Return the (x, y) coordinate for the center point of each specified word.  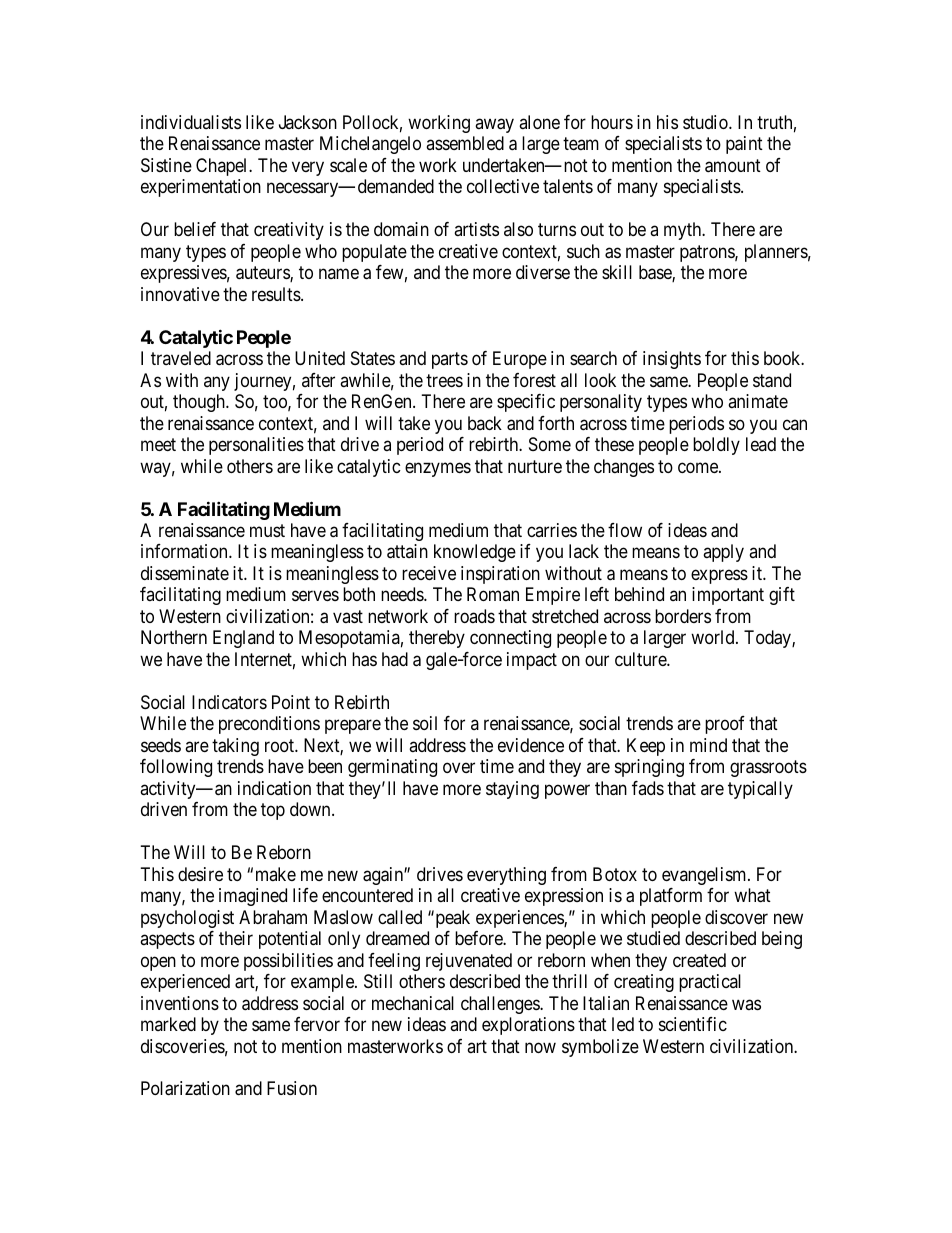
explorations (528, 1026)
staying (512, 790)
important (728, 596)
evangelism (705, 876)
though (200, 403)
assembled (465, 143)
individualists (191, 122)
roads (474, 616)
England (243, 639)
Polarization (185, 1088)
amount (733, 166)
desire (200, 874)
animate (758, 401)
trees (444, 380)
